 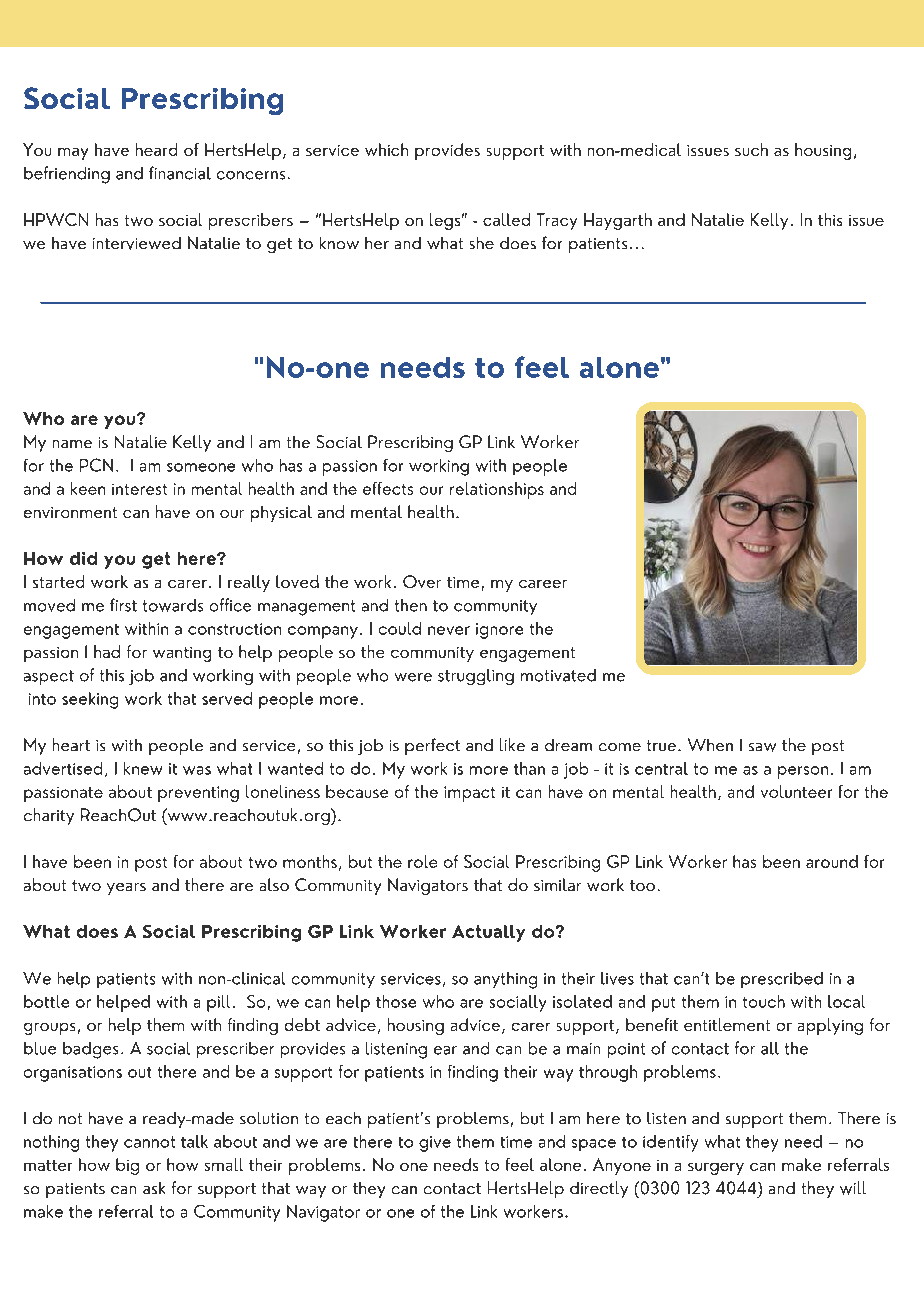 I want to click on such, so click(x=751, y=149).
